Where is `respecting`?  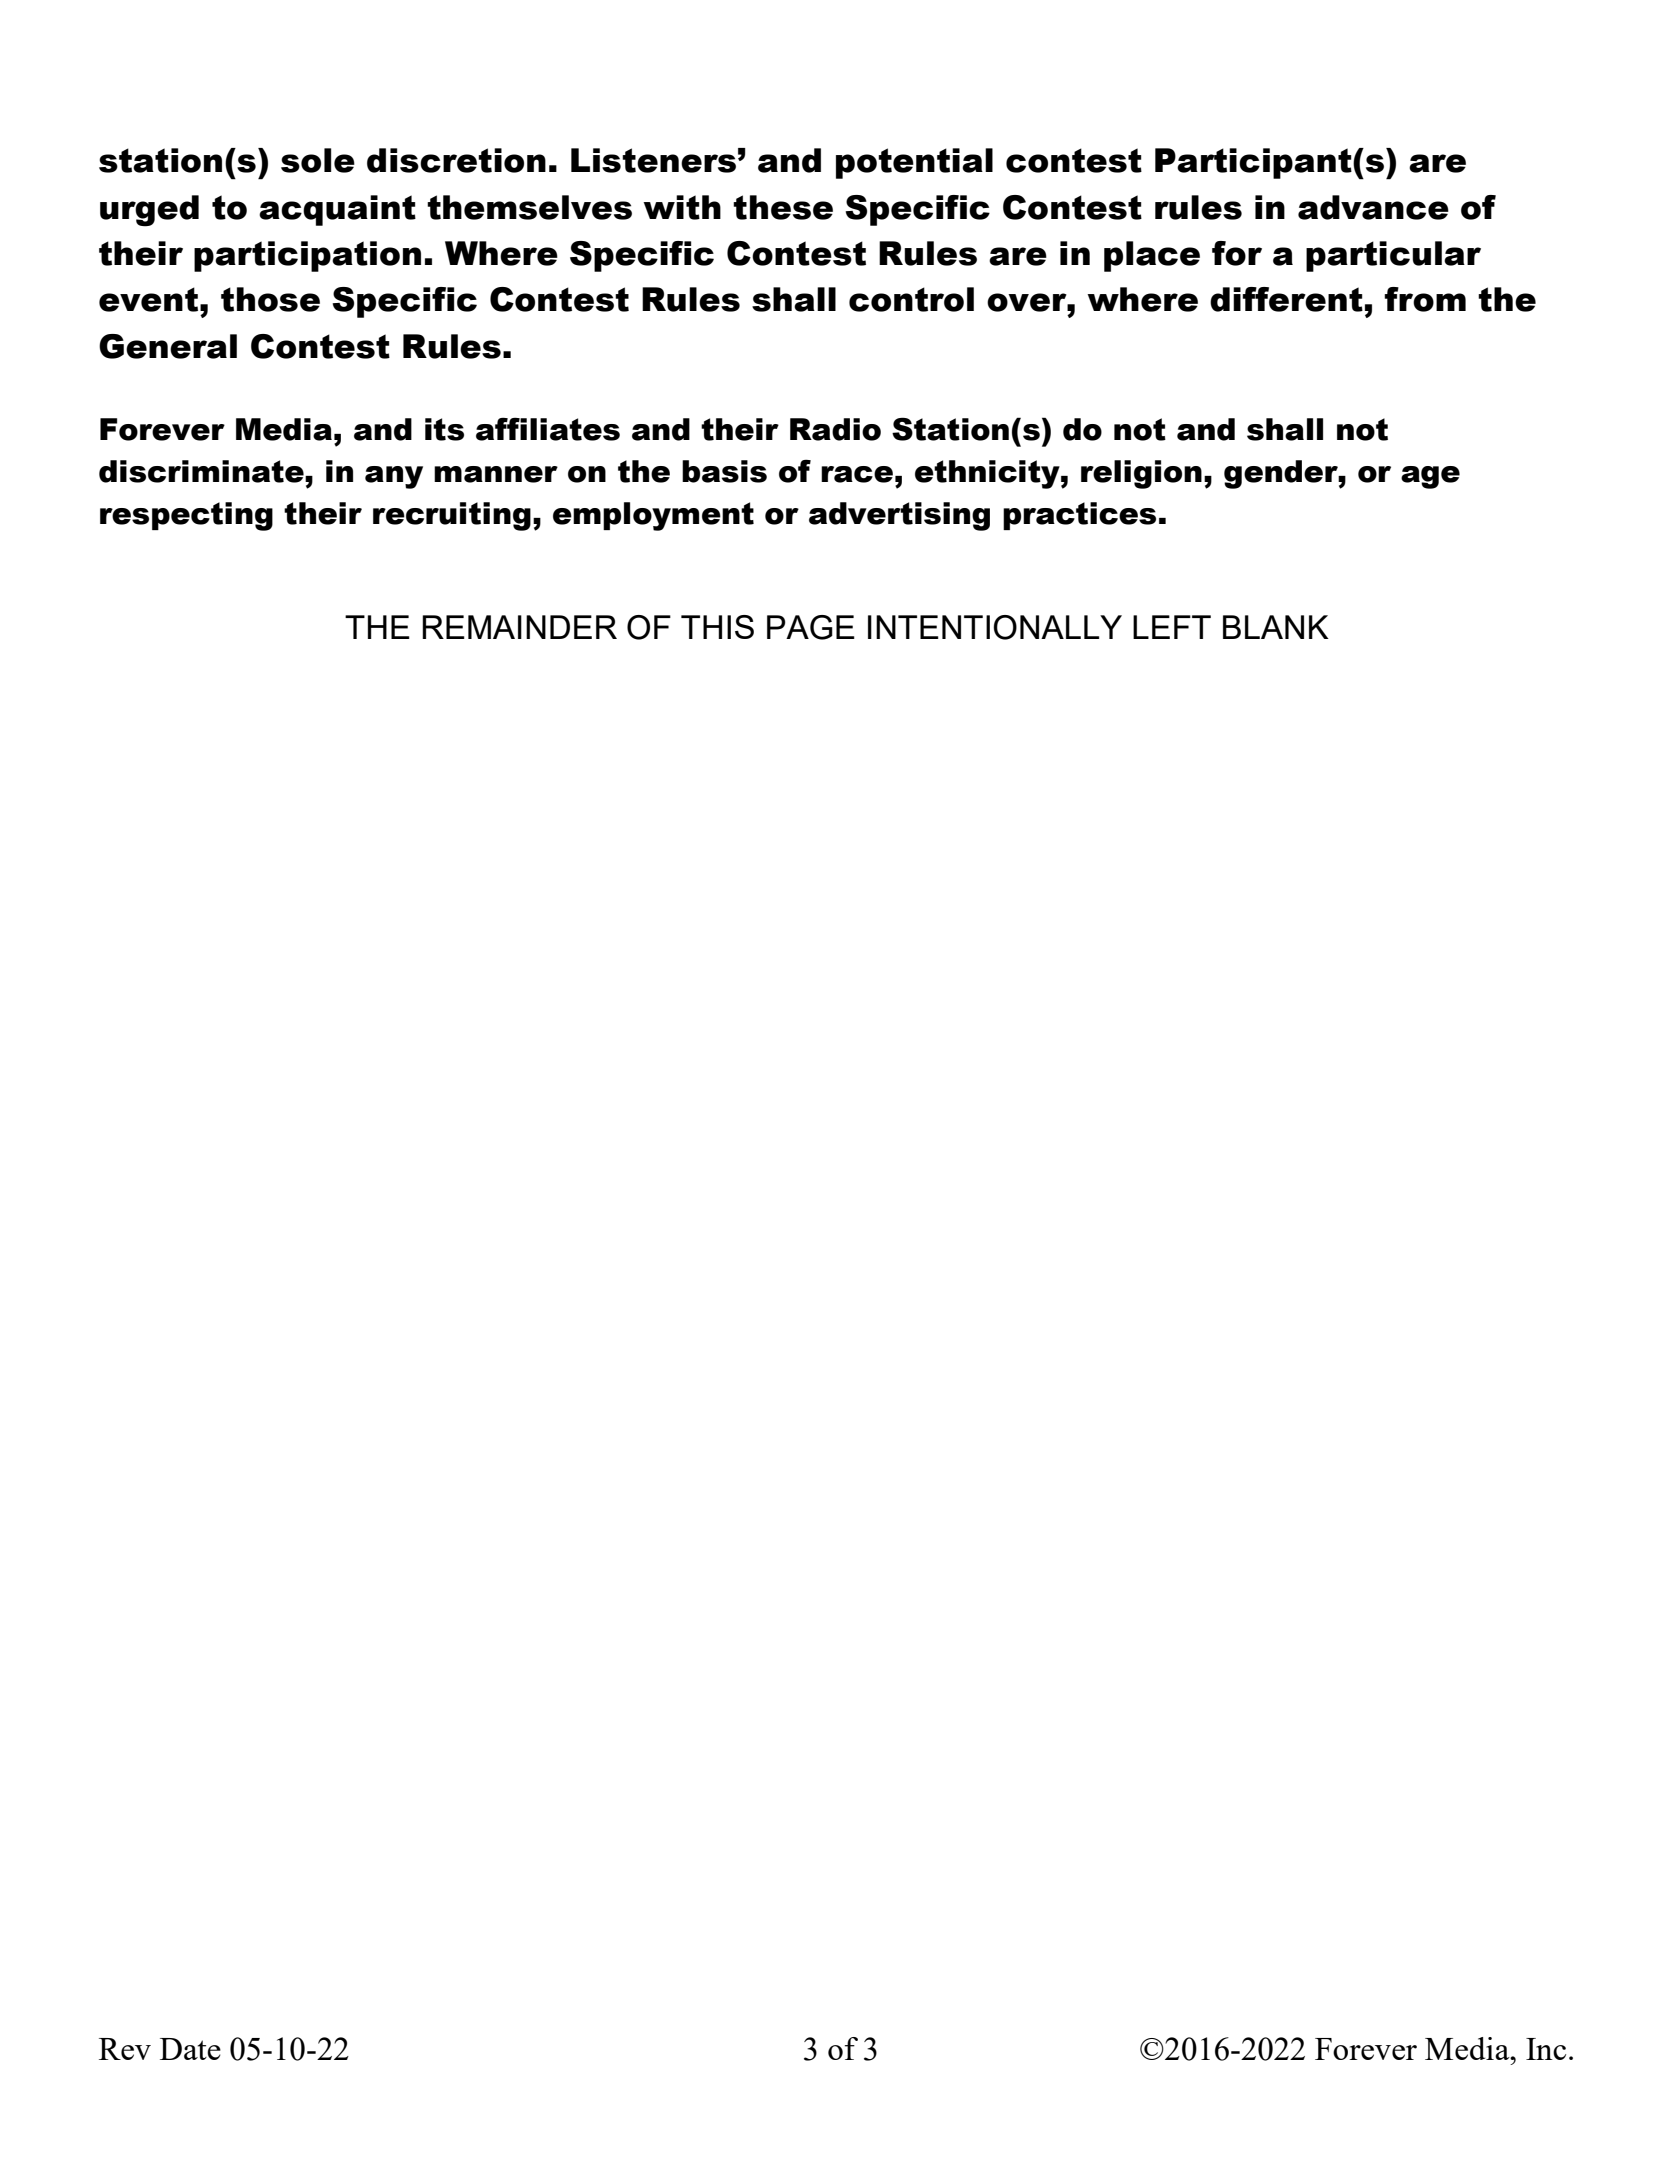
respecting is located at coordinates (186, 516).
